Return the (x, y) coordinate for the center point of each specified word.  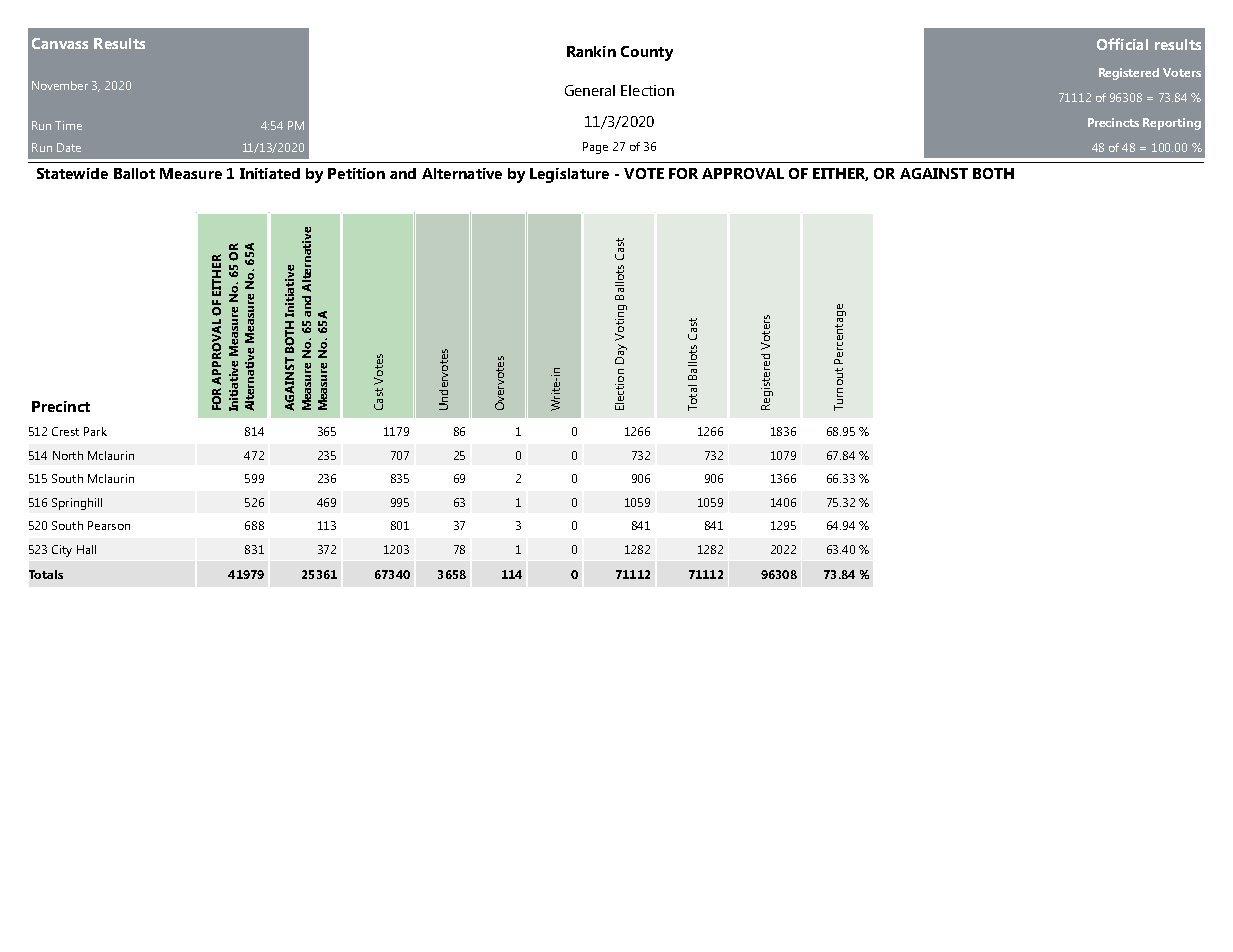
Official (1122, 44)
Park (95, 431)
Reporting (1172, 124)
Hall (86, 549)
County (647, 53)
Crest (65, 431)
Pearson (109, 525)
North (68, 455)
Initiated (270, 173)
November (60, 85)
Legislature (569, 175)
